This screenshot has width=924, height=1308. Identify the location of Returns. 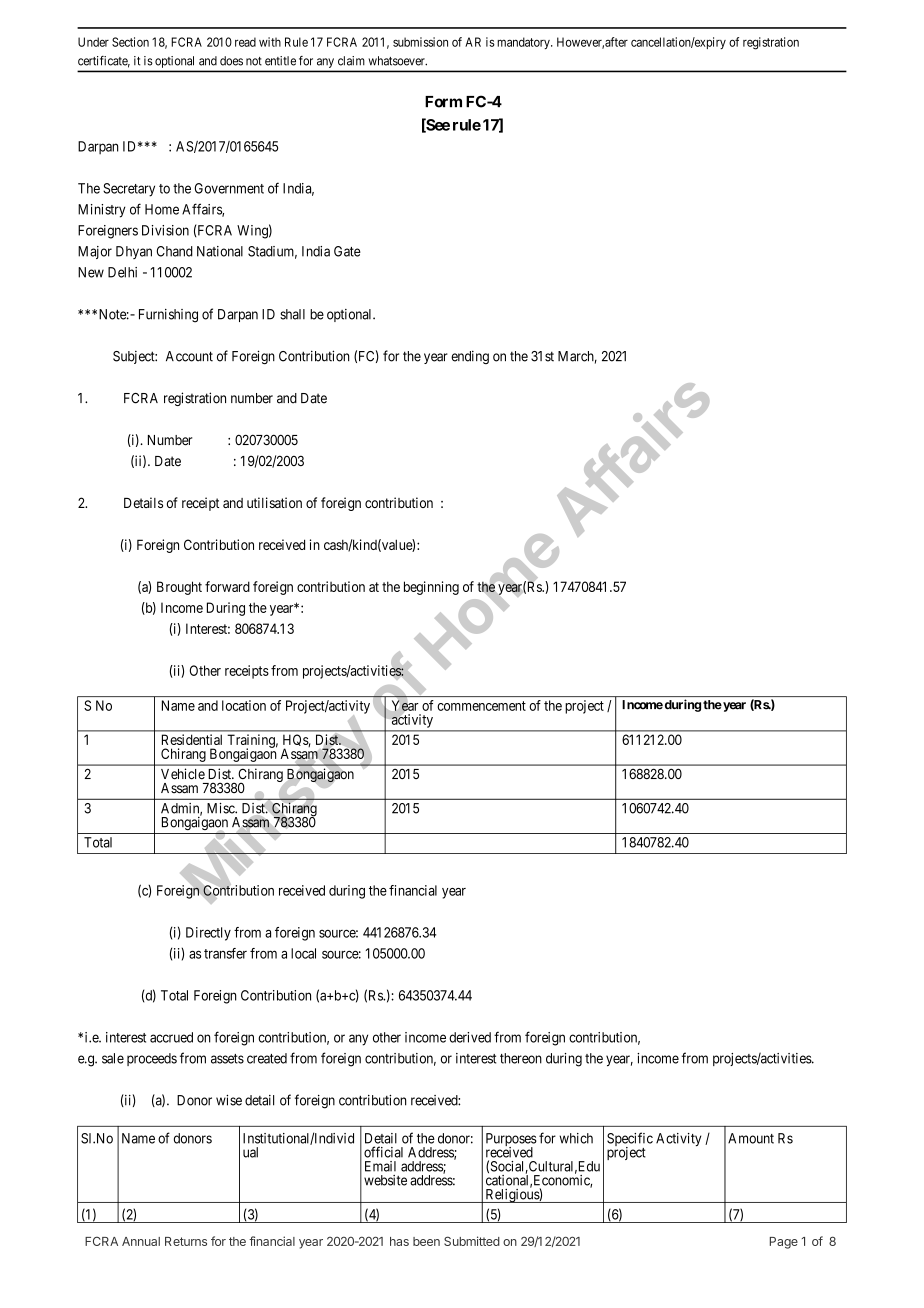
(186, 1241).
